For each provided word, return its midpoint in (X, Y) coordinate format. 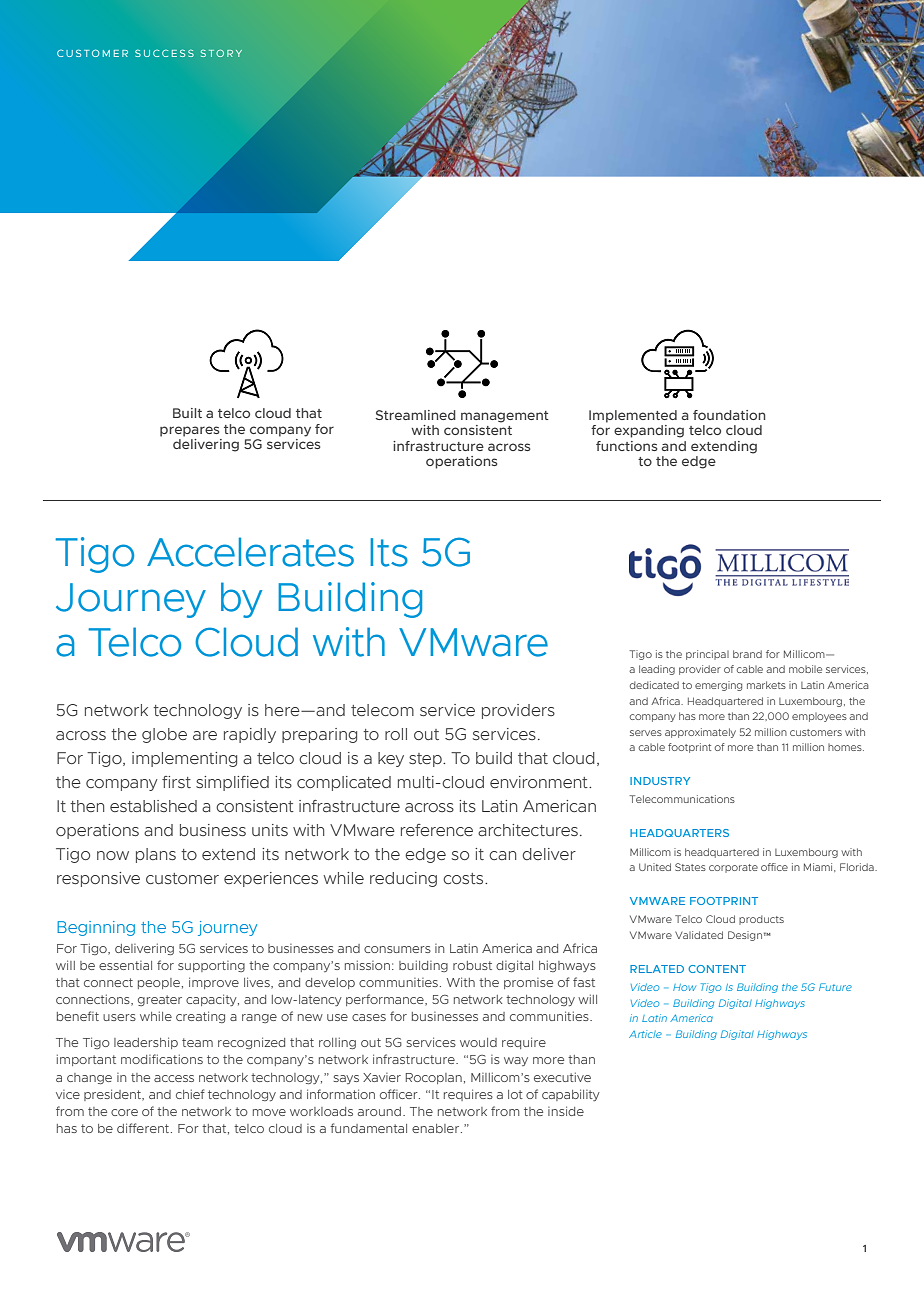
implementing (184, 759)
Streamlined (416, 415)
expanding (649, 431)
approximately (700, 733)
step (426, 760)
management (505, 417)
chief (190, 1094)
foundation (729, 415)
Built (187, 413)
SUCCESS (164, 53)
